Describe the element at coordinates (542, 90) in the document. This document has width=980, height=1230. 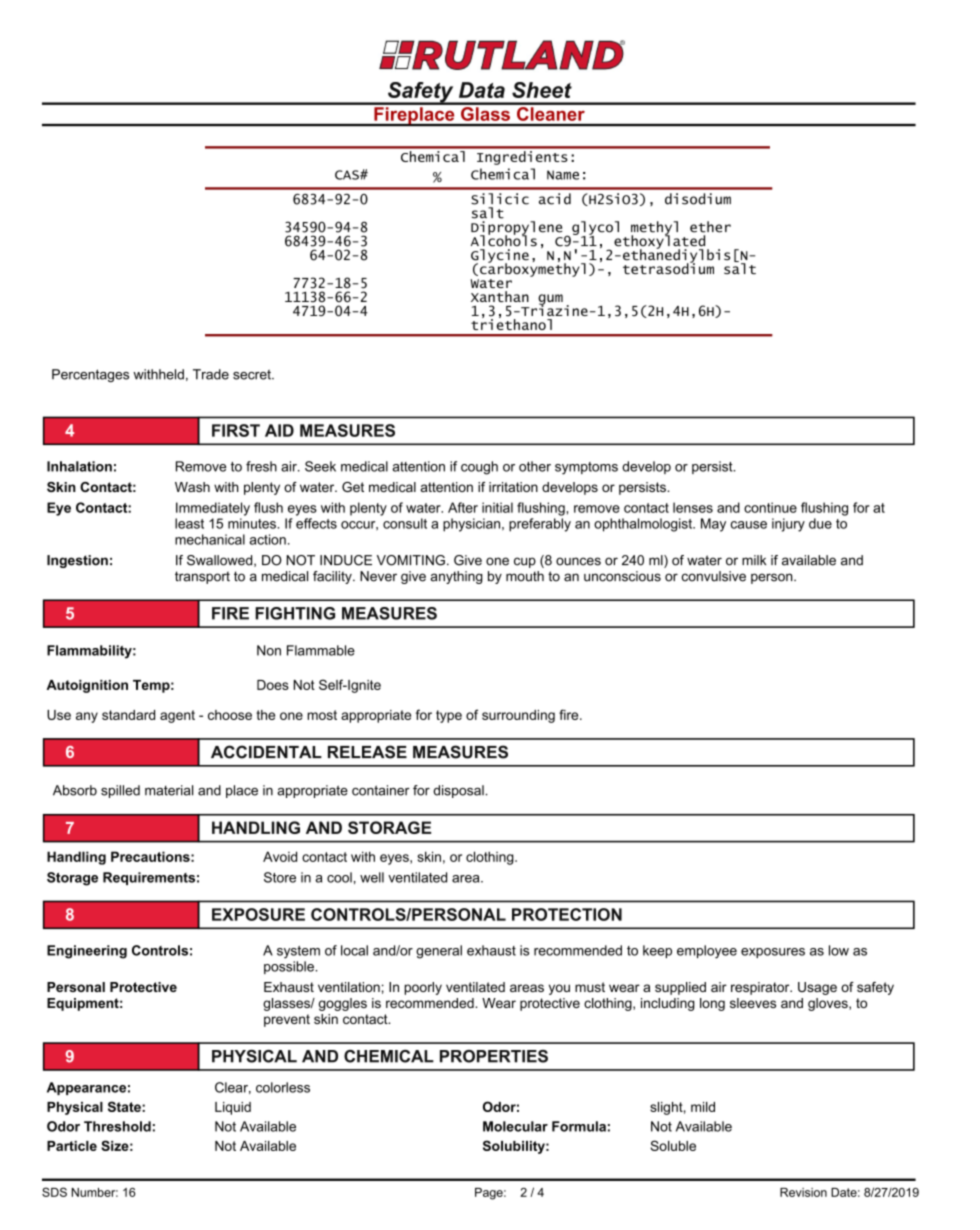
I see `Sheet` at that location.
